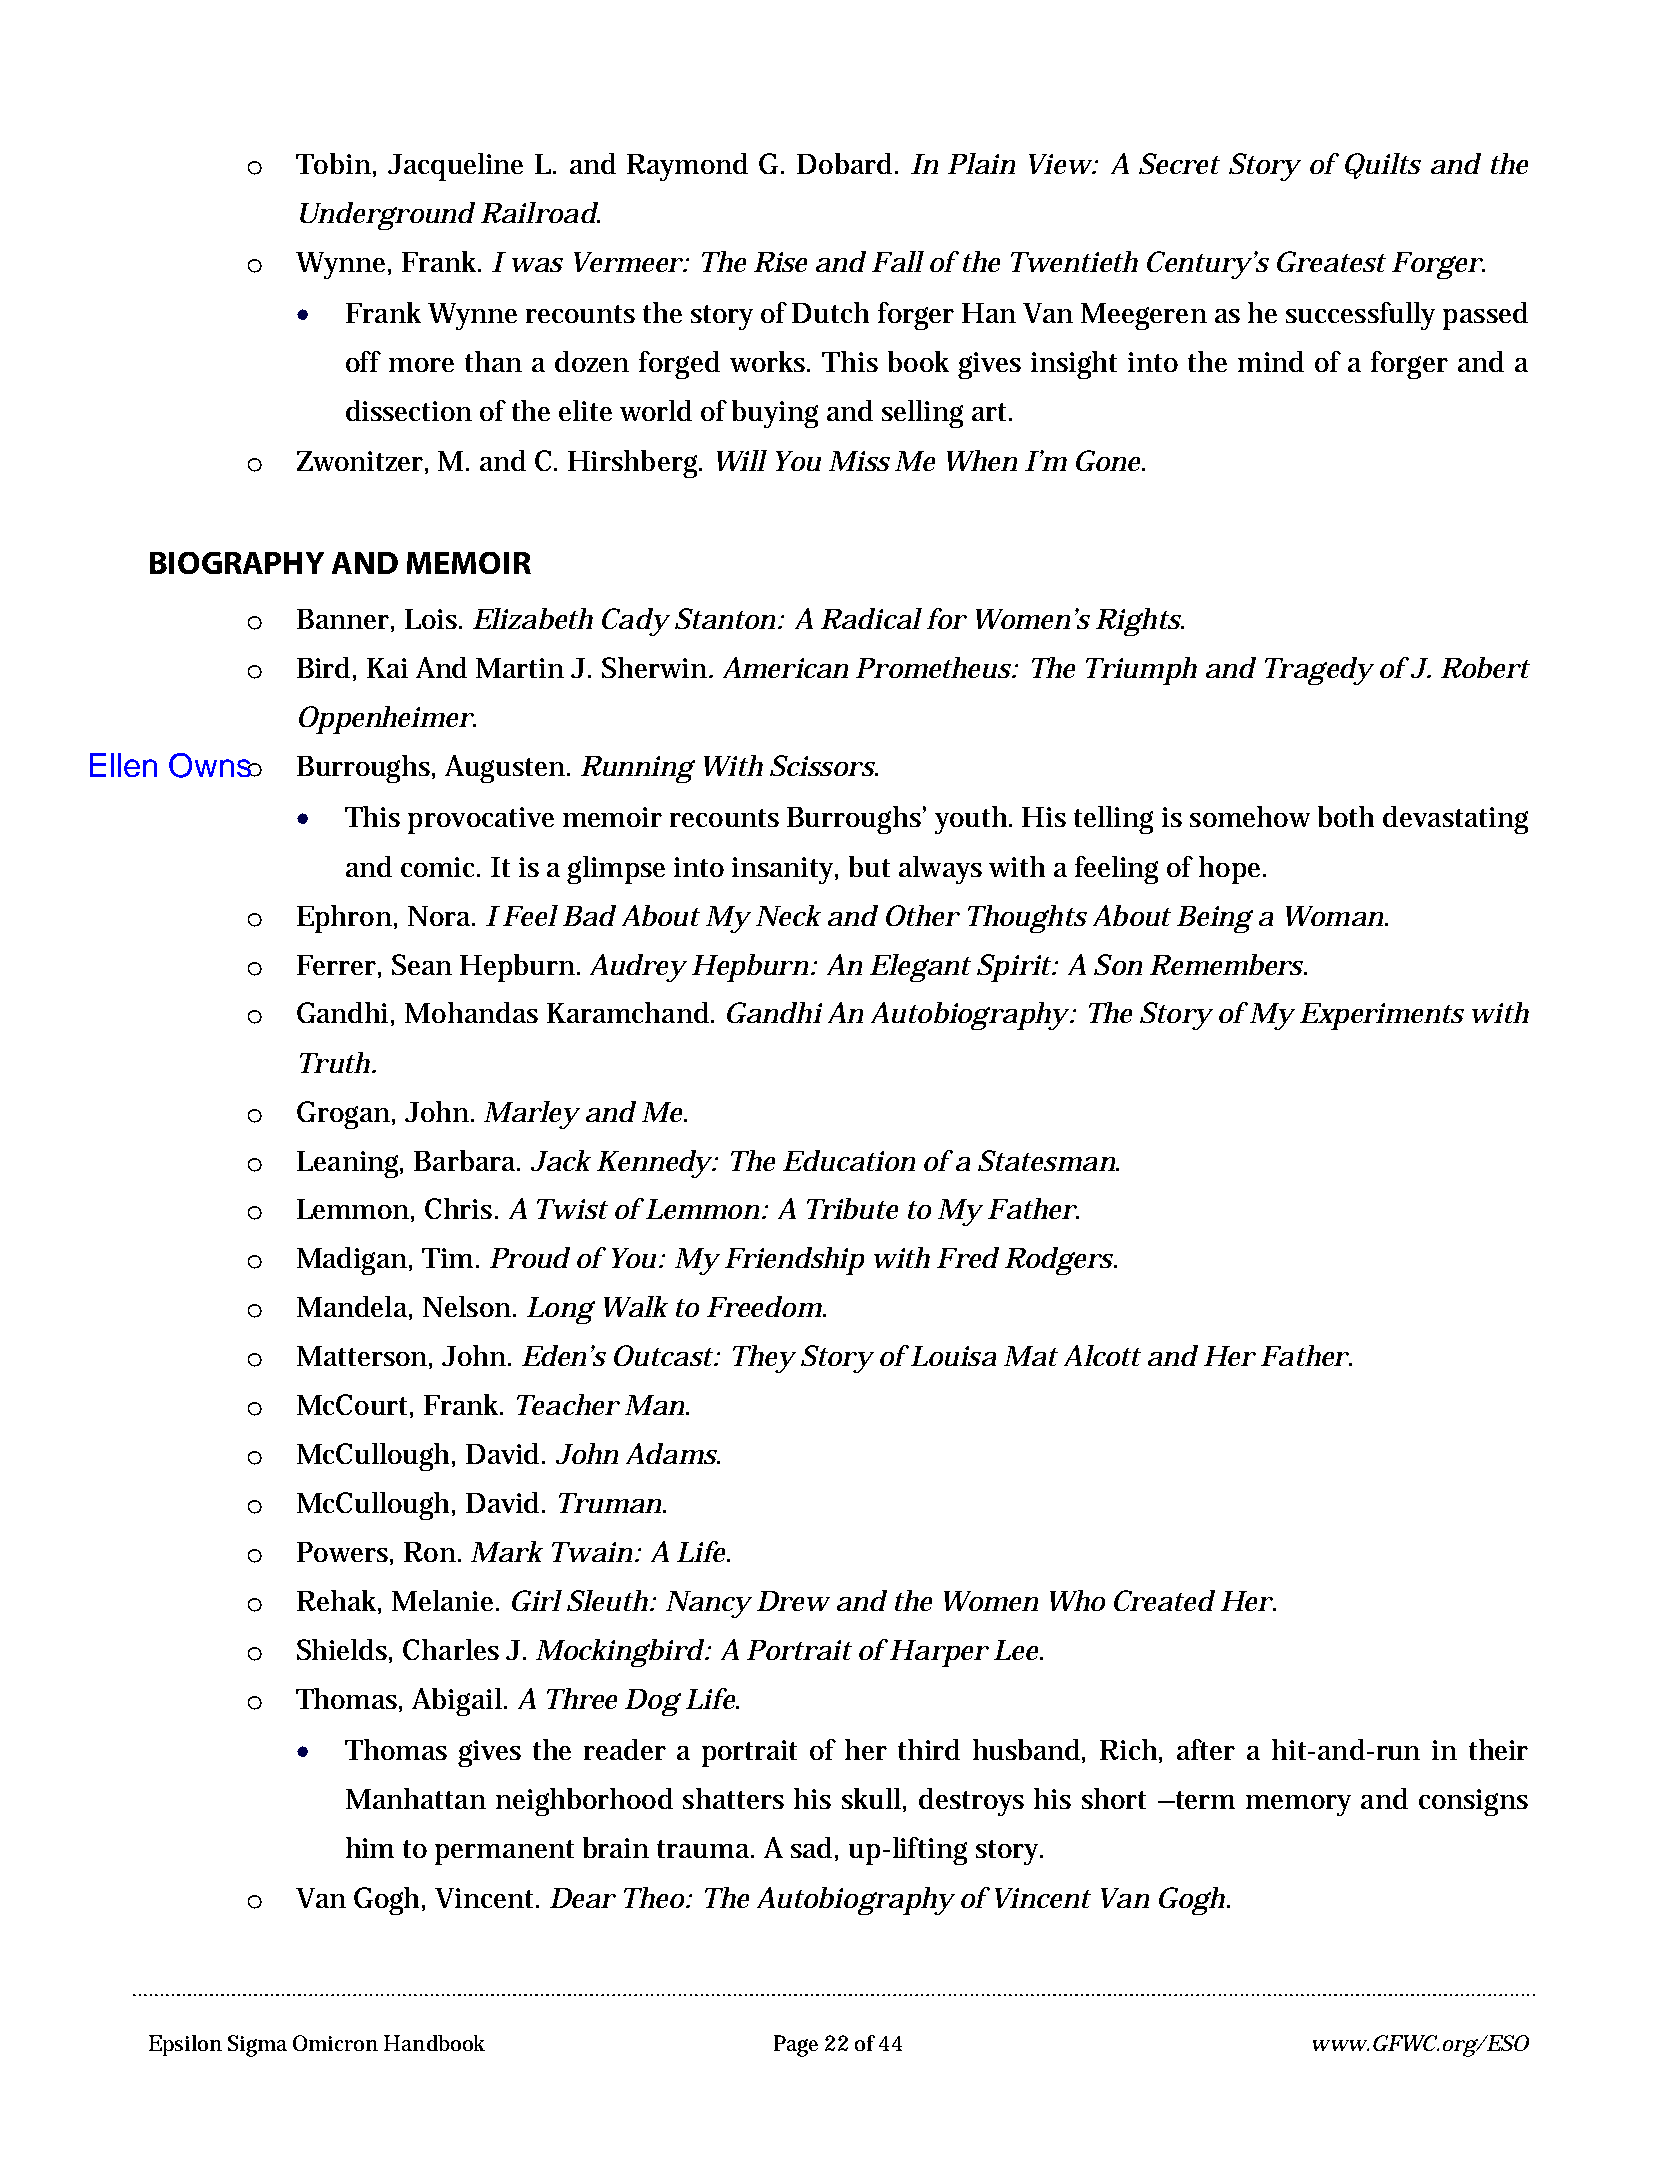 This image has width=1674, height=2167. I want to click on Omicron, so click(335, 2043).
